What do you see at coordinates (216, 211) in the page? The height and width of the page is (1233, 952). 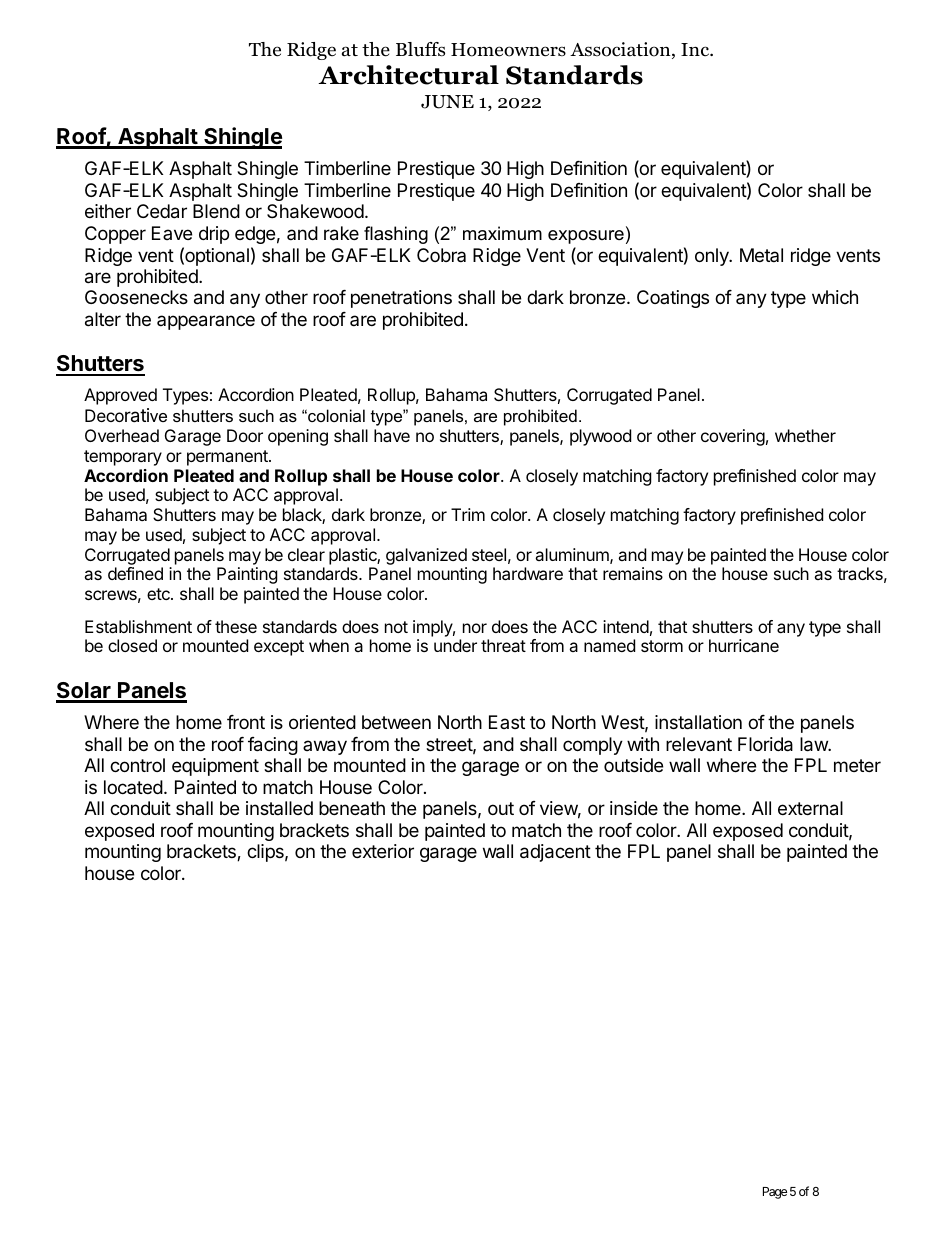 I see `Blend` at bounding box center [216, 211].
